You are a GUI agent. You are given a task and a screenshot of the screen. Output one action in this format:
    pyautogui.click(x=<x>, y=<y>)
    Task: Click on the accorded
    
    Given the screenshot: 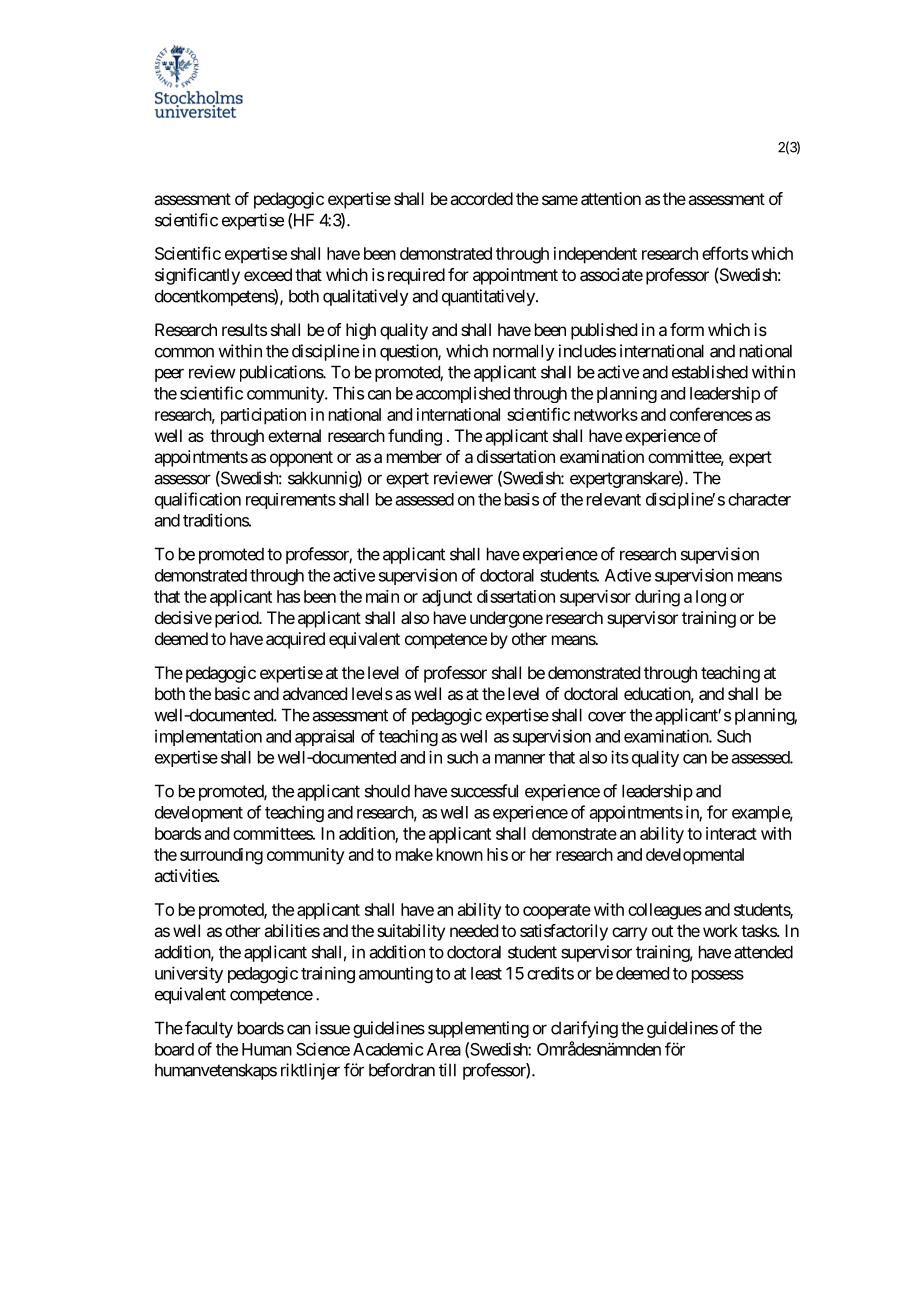 What is the action you would take?
    pyautogui.click(x=481, y=198)
